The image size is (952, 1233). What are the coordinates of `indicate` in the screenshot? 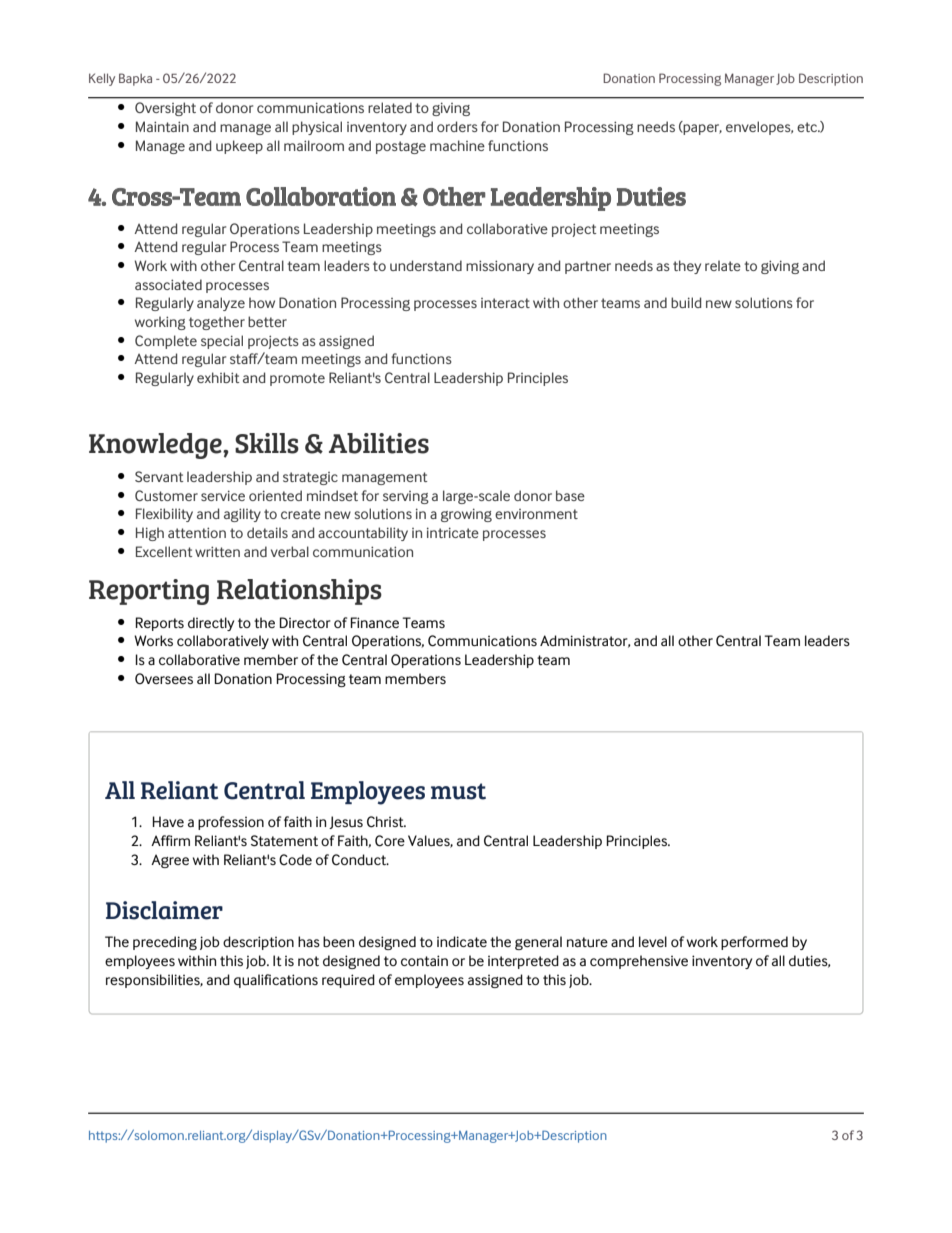 It's located at (462, 941).
